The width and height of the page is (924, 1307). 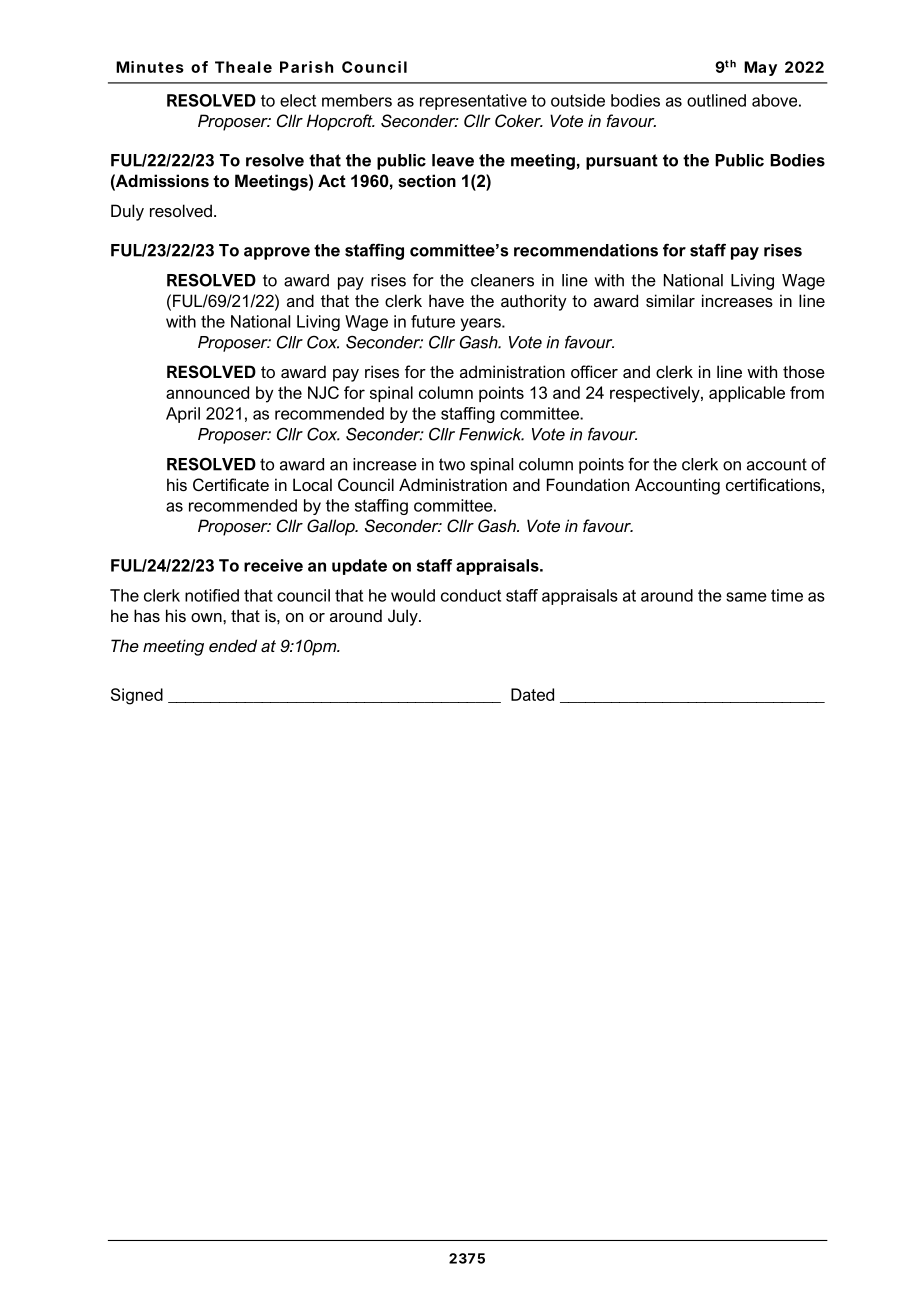 I want to click on elect, so click(x=298, y=100).
